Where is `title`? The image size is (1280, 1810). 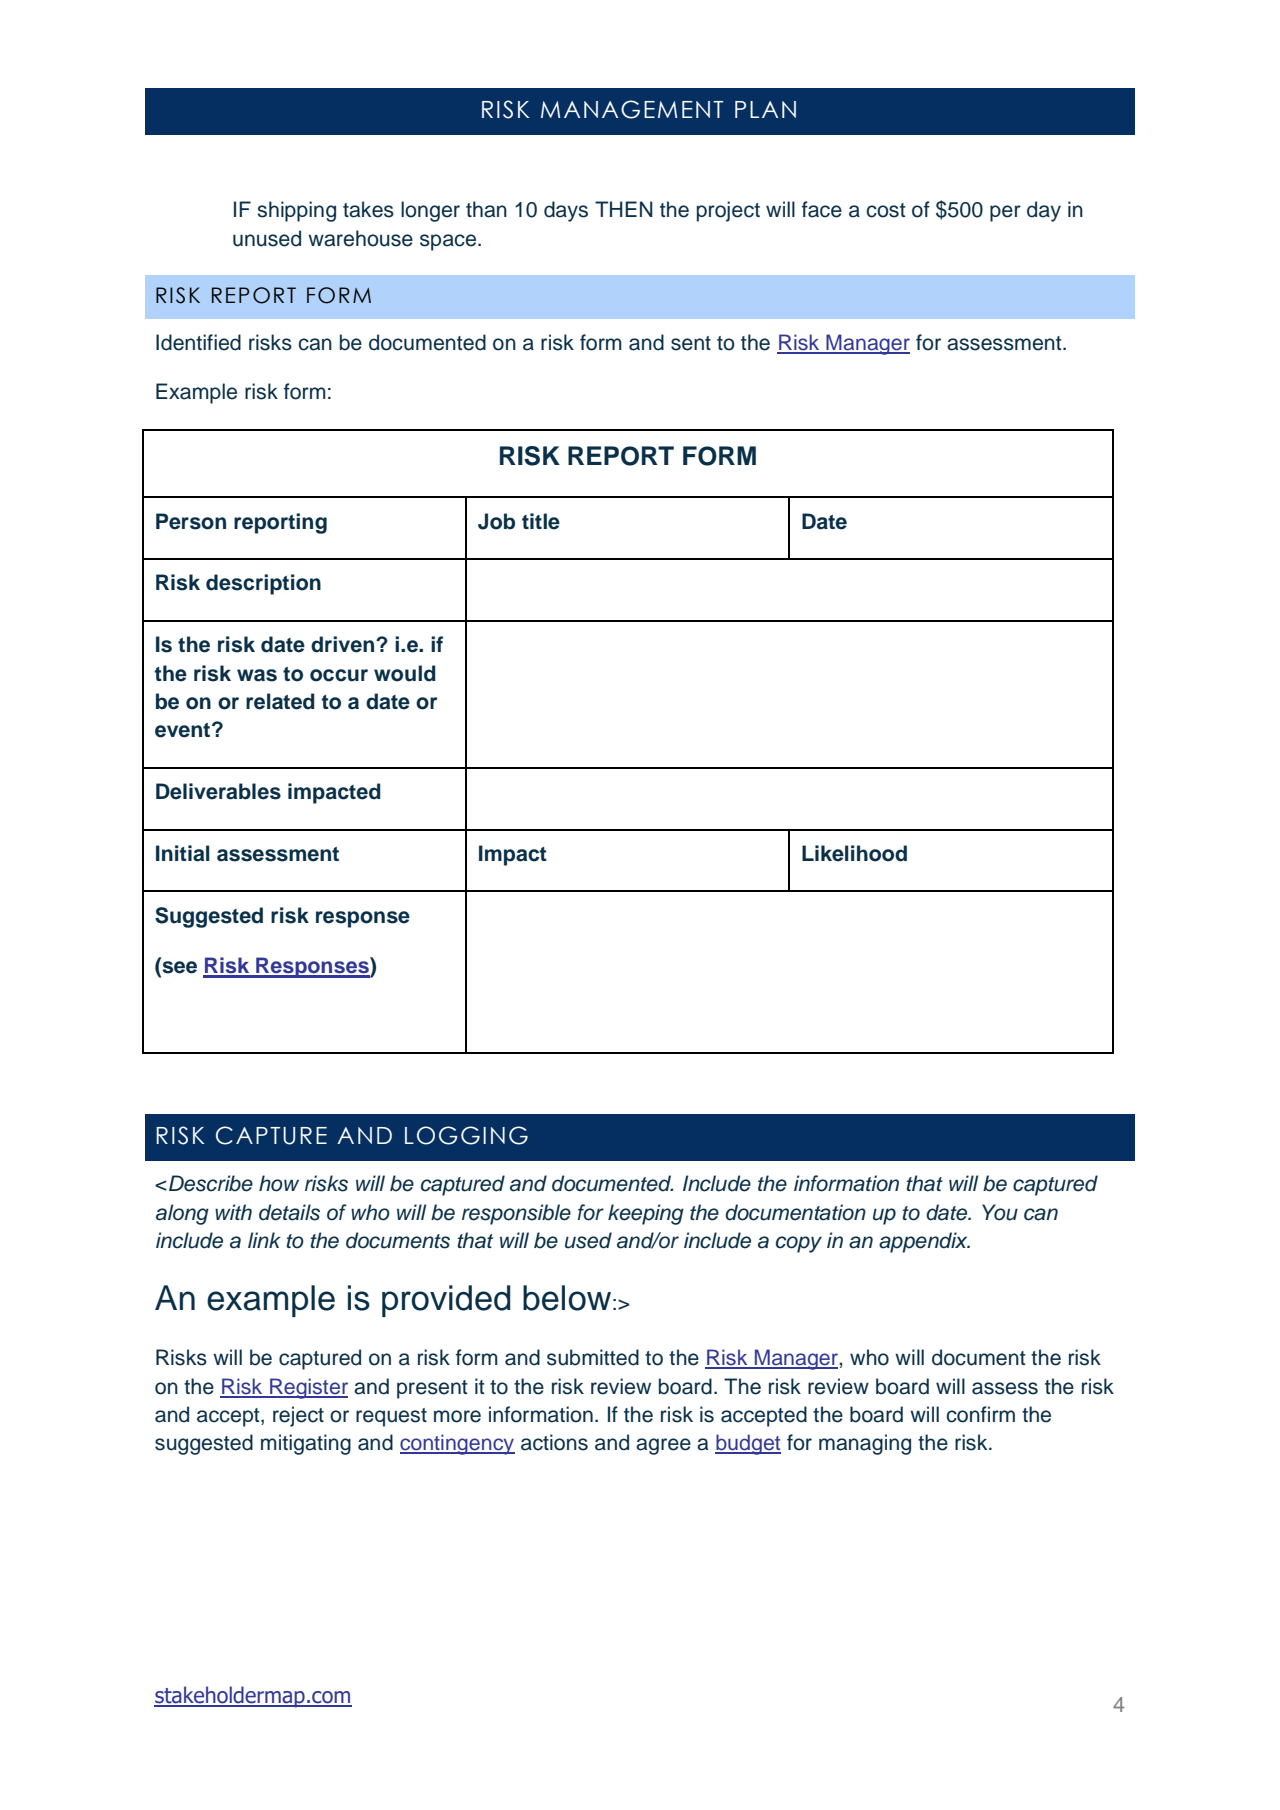
title is located at coordinates (541, 521).
